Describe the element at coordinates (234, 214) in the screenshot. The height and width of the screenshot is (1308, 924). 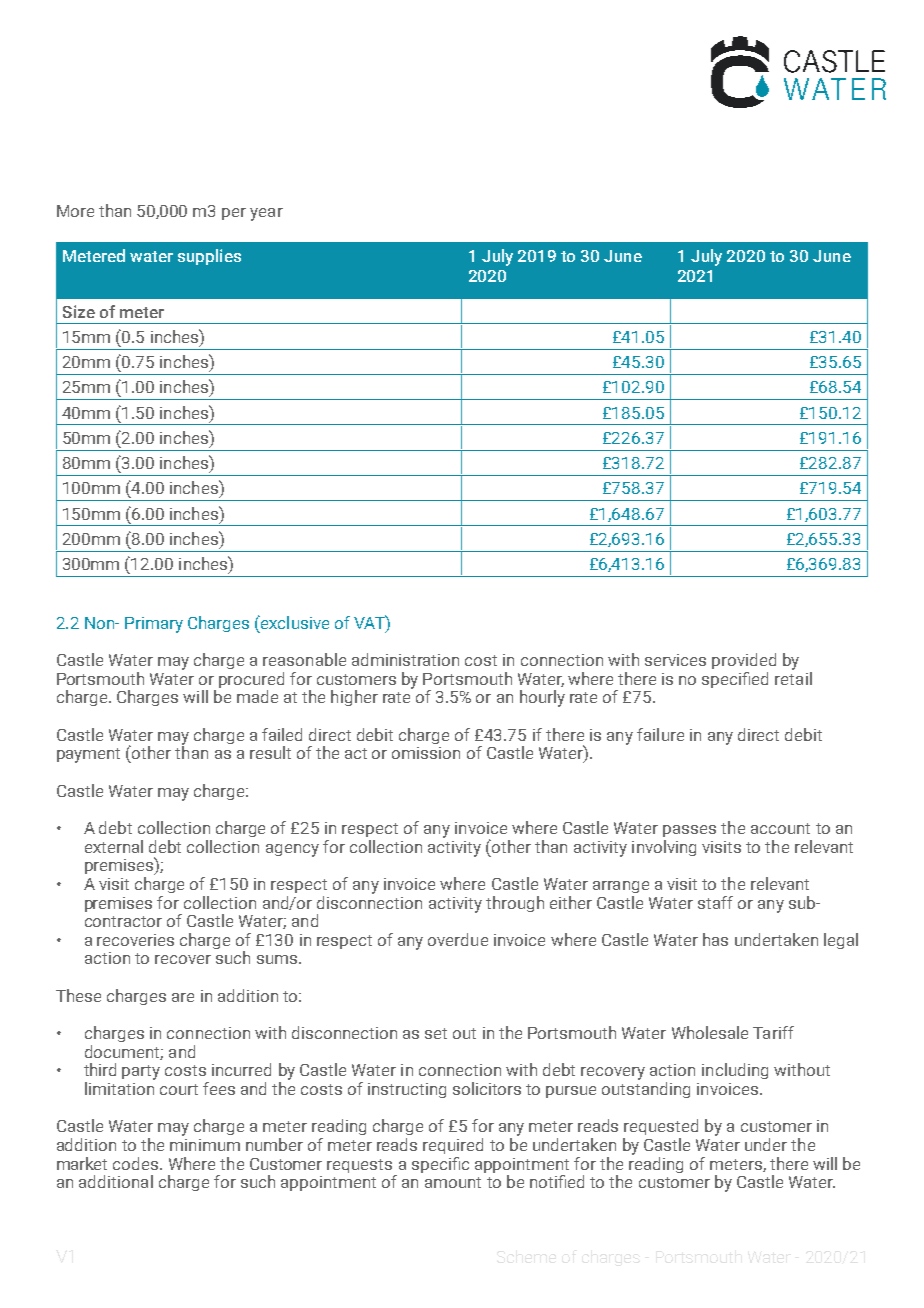
I see `per` at that location.
